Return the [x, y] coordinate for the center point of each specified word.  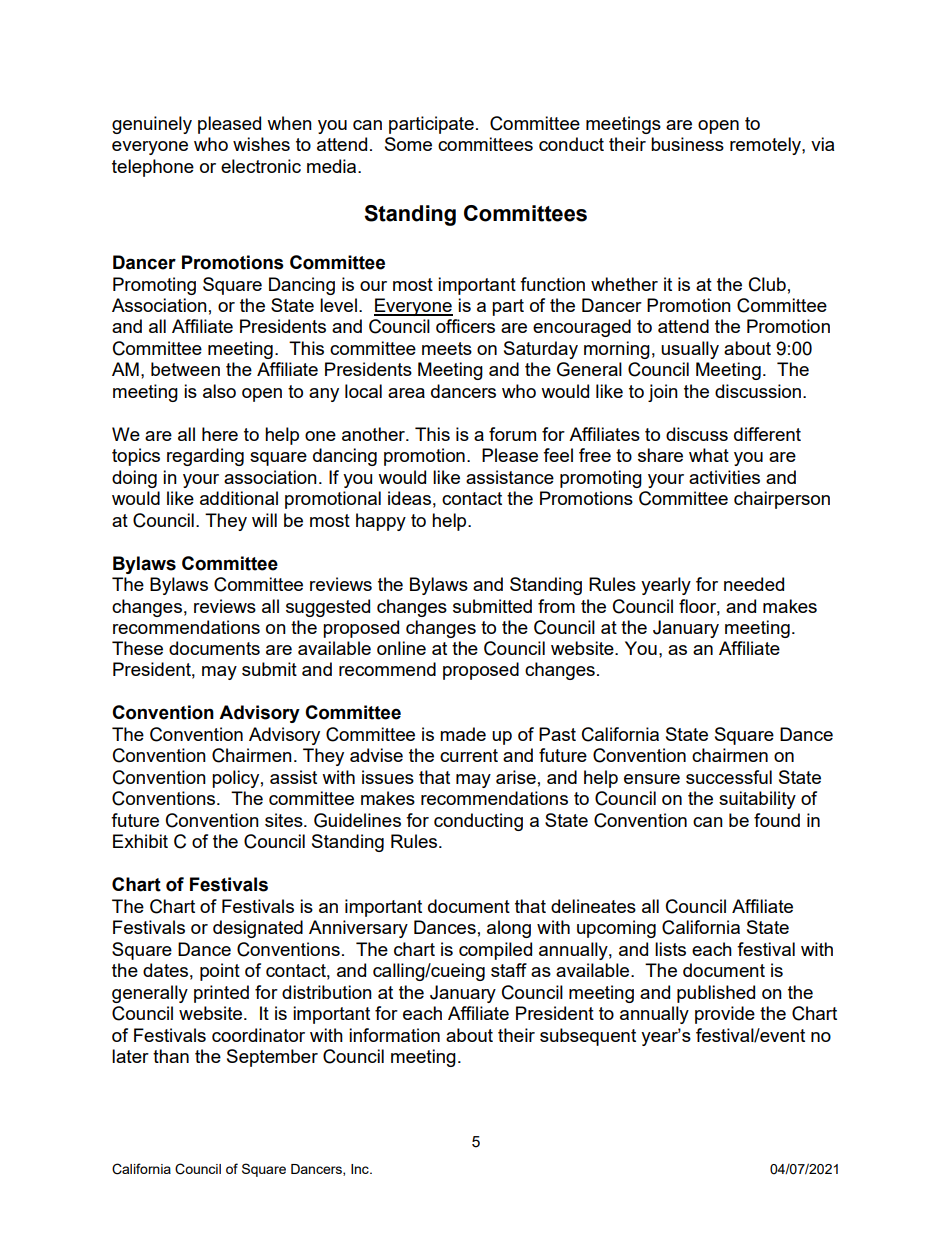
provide [725, 1015]
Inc [361, 1169]
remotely [766, 146]
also [219, 391]
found [777, 820]
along [509, 929]
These [137, 648]
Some [408, 144]
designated [258, 929]
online [401, 648]
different [767, 434]
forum [512, 434]
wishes [261, 144]
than [171, 1056]
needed [754, 584]
